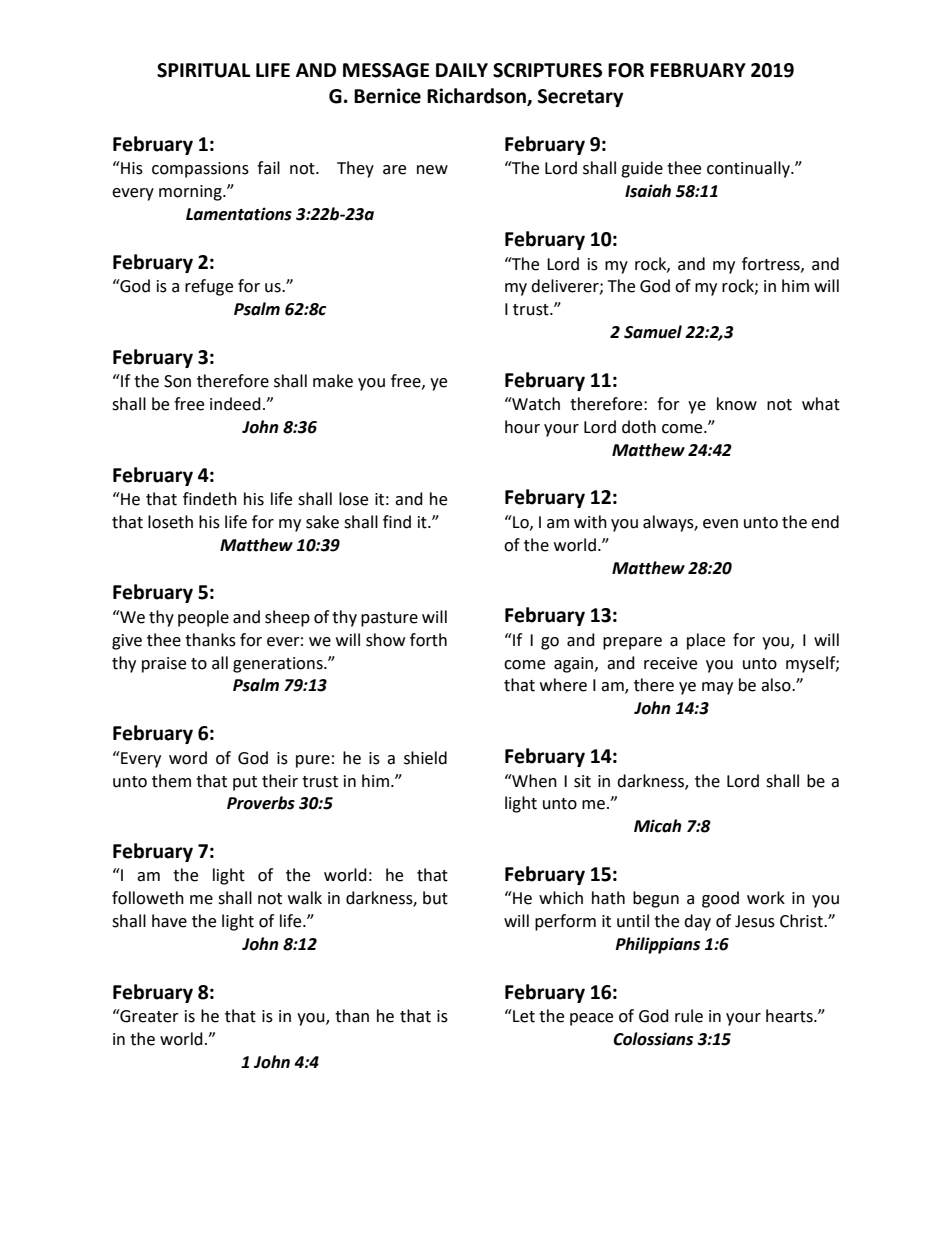 The height and width of the screenshot is (1233, 952). Describe the element at coordinates (169, 921) in the screenshot. I see `have` at that location.
